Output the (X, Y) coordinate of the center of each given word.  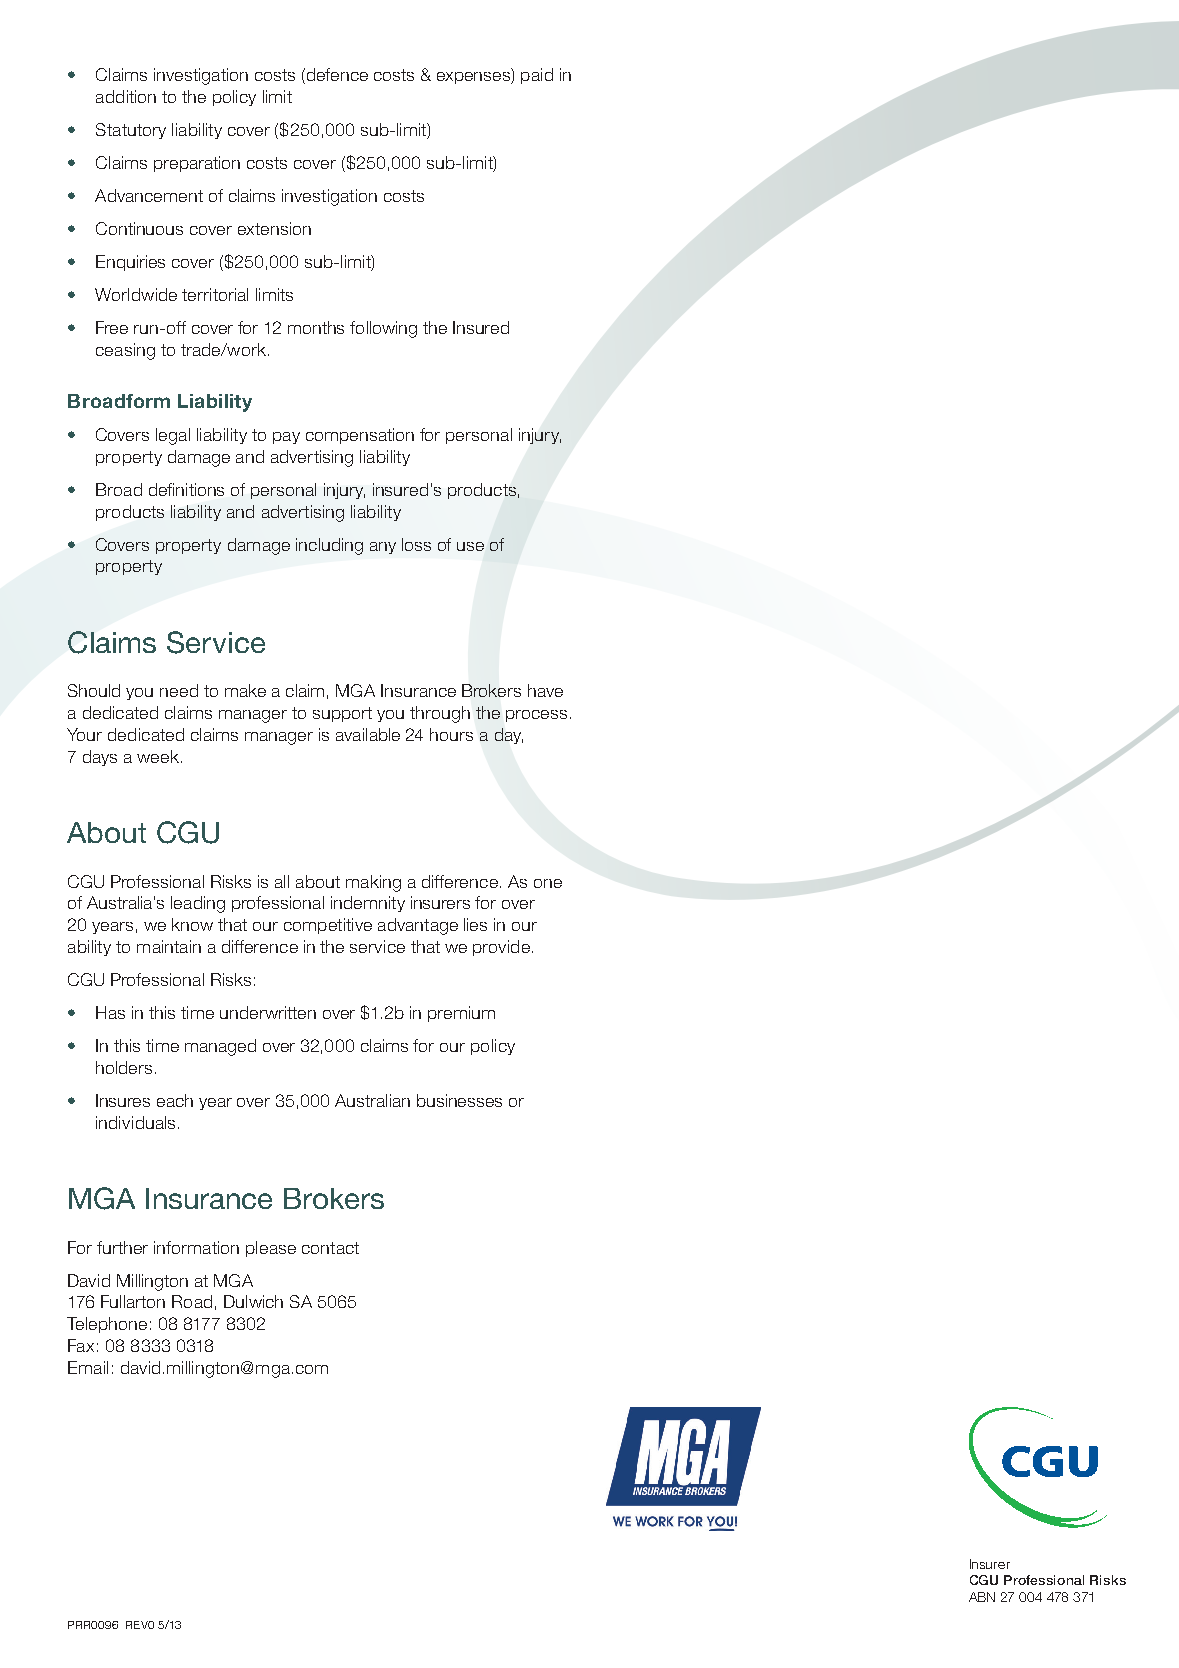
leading (198, 904)
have (545, 690)
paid (537, 76)
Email (88, 1367)
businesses (459, 1100)
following (383, 329)
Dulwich (253, 1301)
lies (475, 924)
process (536, 716)
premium (461, 1014)
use (470, 546)
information (196, 1247)
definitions (186, 489)
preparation (197, 164)
